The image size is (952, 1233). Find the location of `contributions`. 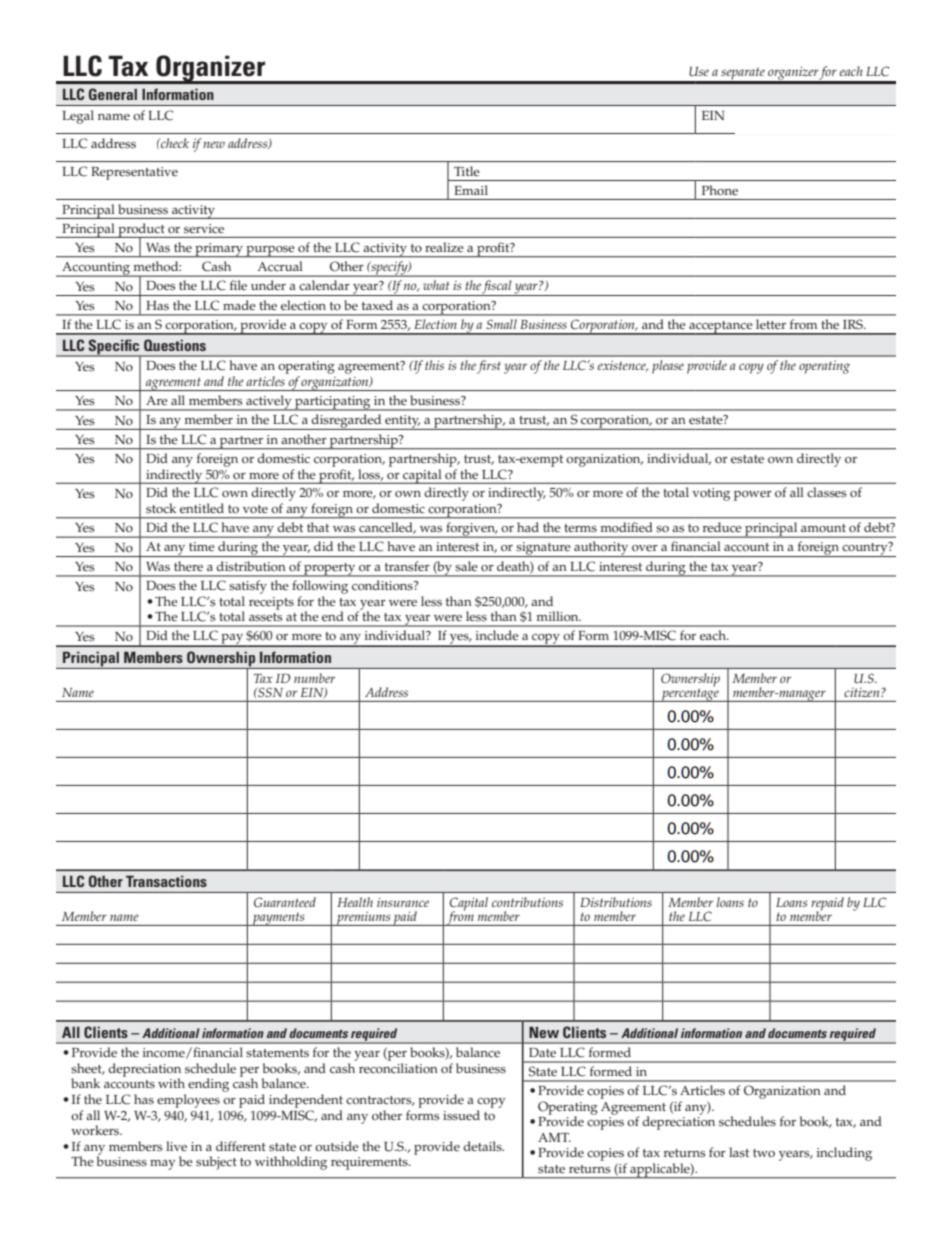

contributions is located at coordinates (527, 902).
